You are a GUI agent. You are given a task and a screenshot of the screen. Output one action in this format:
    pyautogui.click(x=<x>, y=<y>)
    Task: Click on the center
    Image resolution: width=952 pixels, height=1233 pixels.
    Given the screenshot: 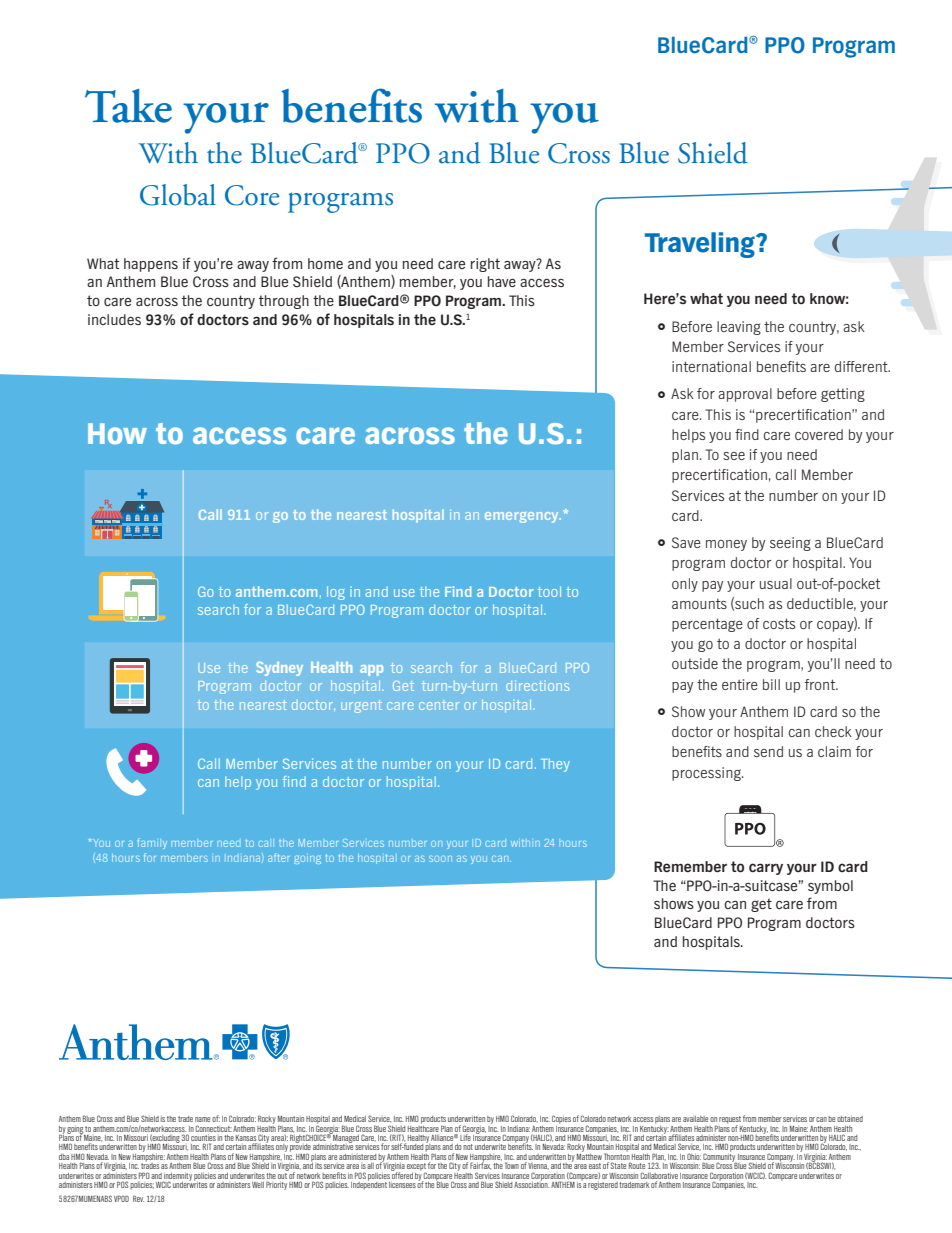 What is the action you would take?
    pyautogui.click(x=439, y=705)
